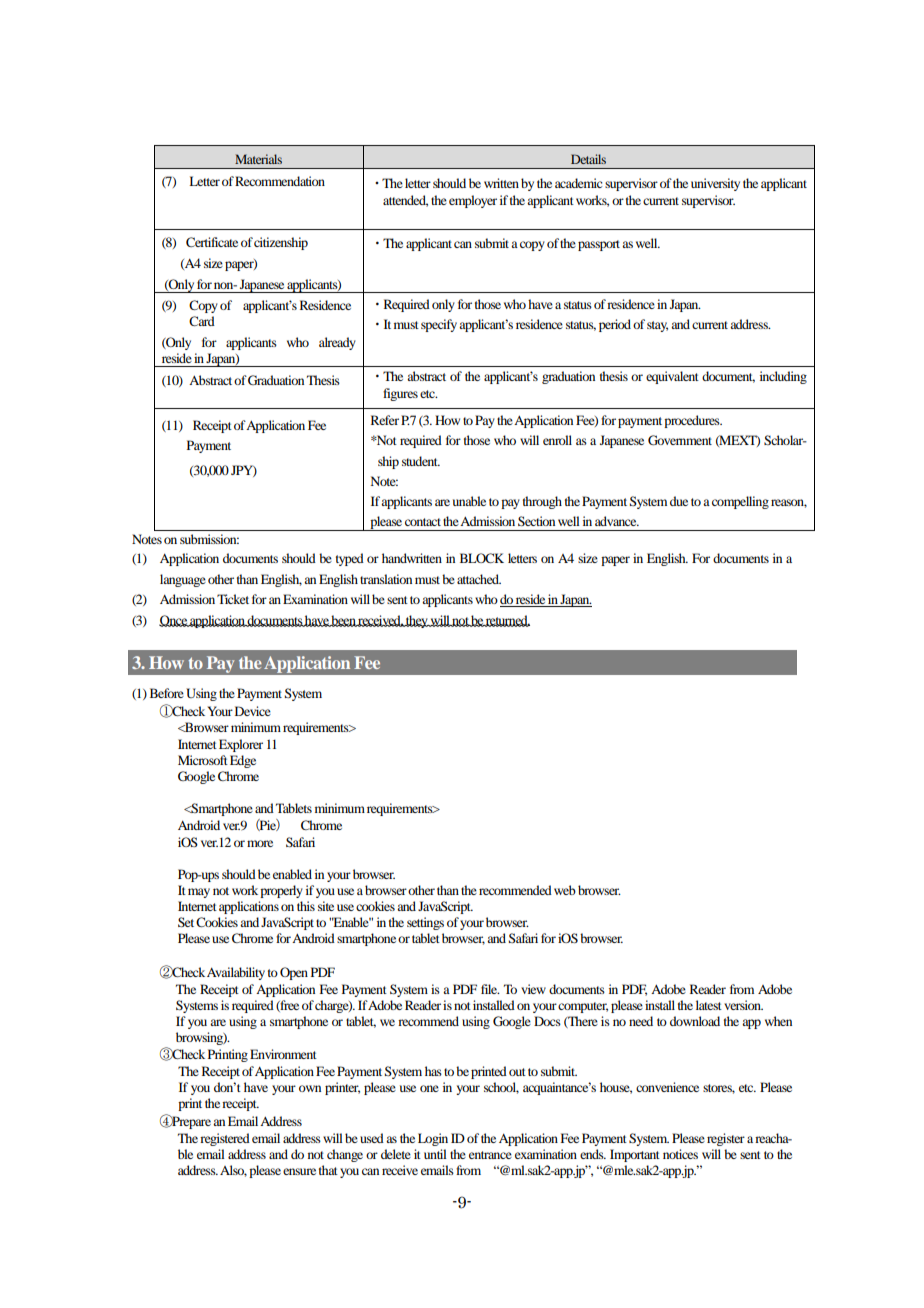 This document has width=924, height=1308. I want to click on Certificate, so click(212, 242).
